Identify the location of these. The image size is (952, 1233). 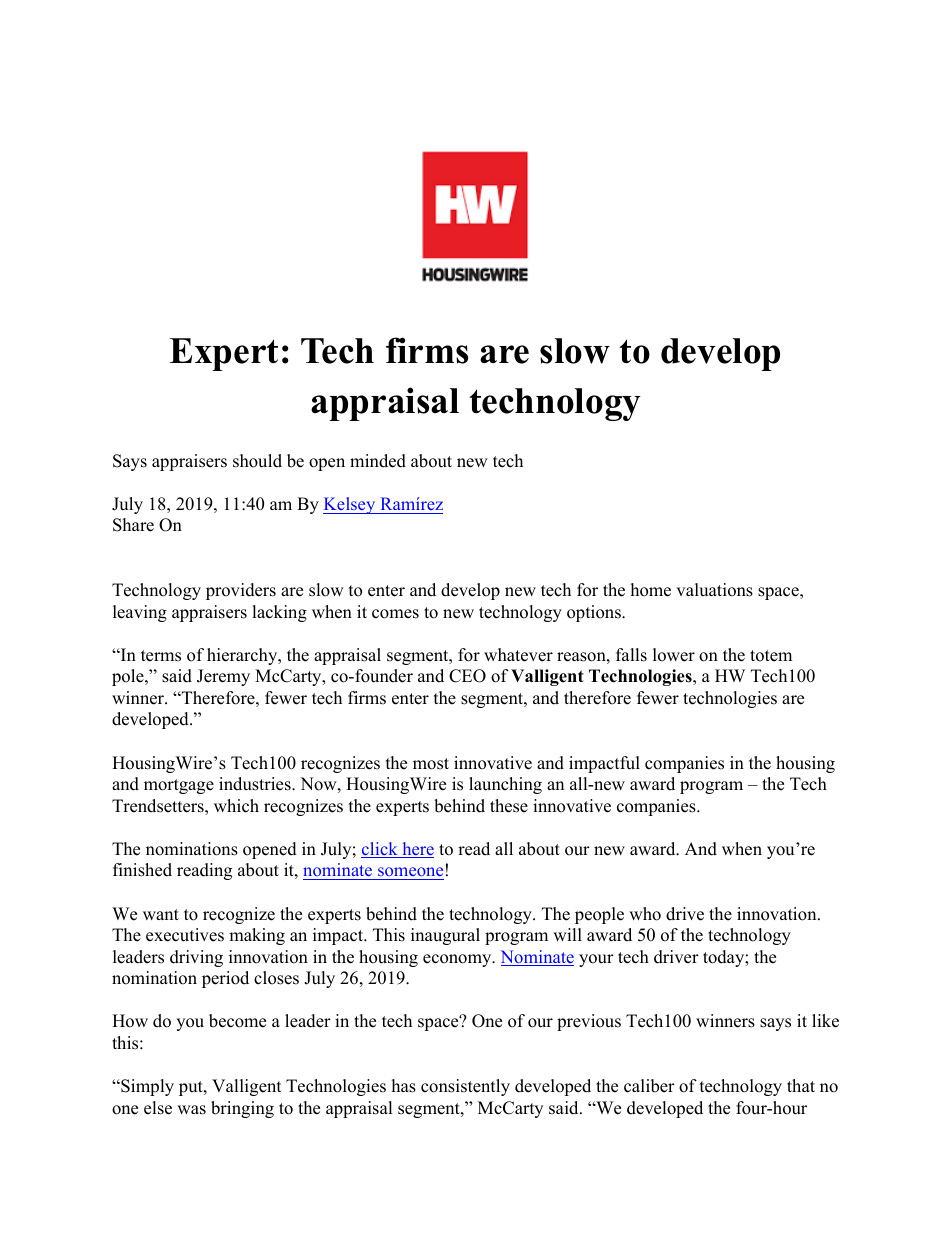
(509, 806).
